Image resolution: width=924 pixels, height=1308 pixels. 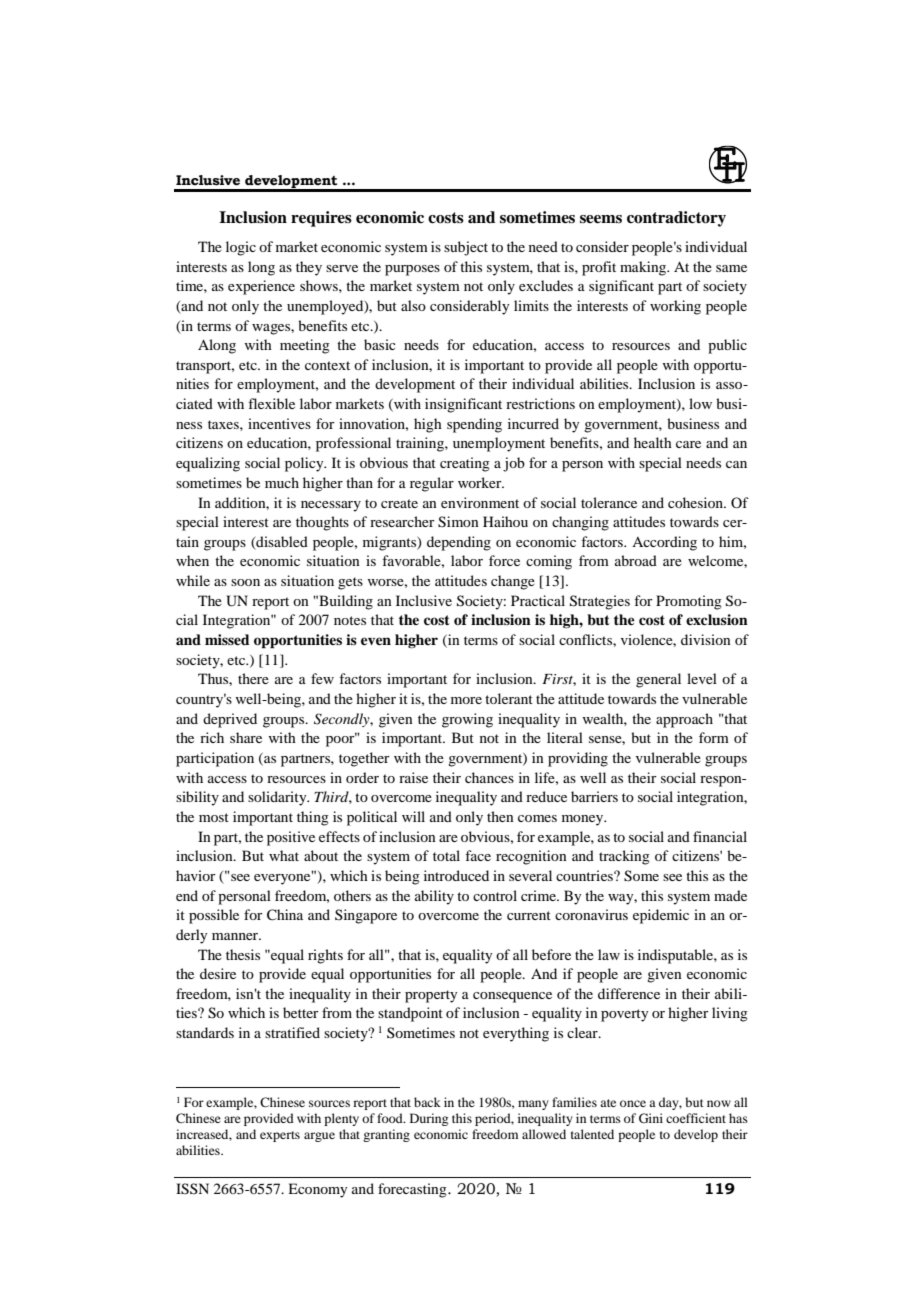 I want to click on experts, so click(x=280, y=1136).
